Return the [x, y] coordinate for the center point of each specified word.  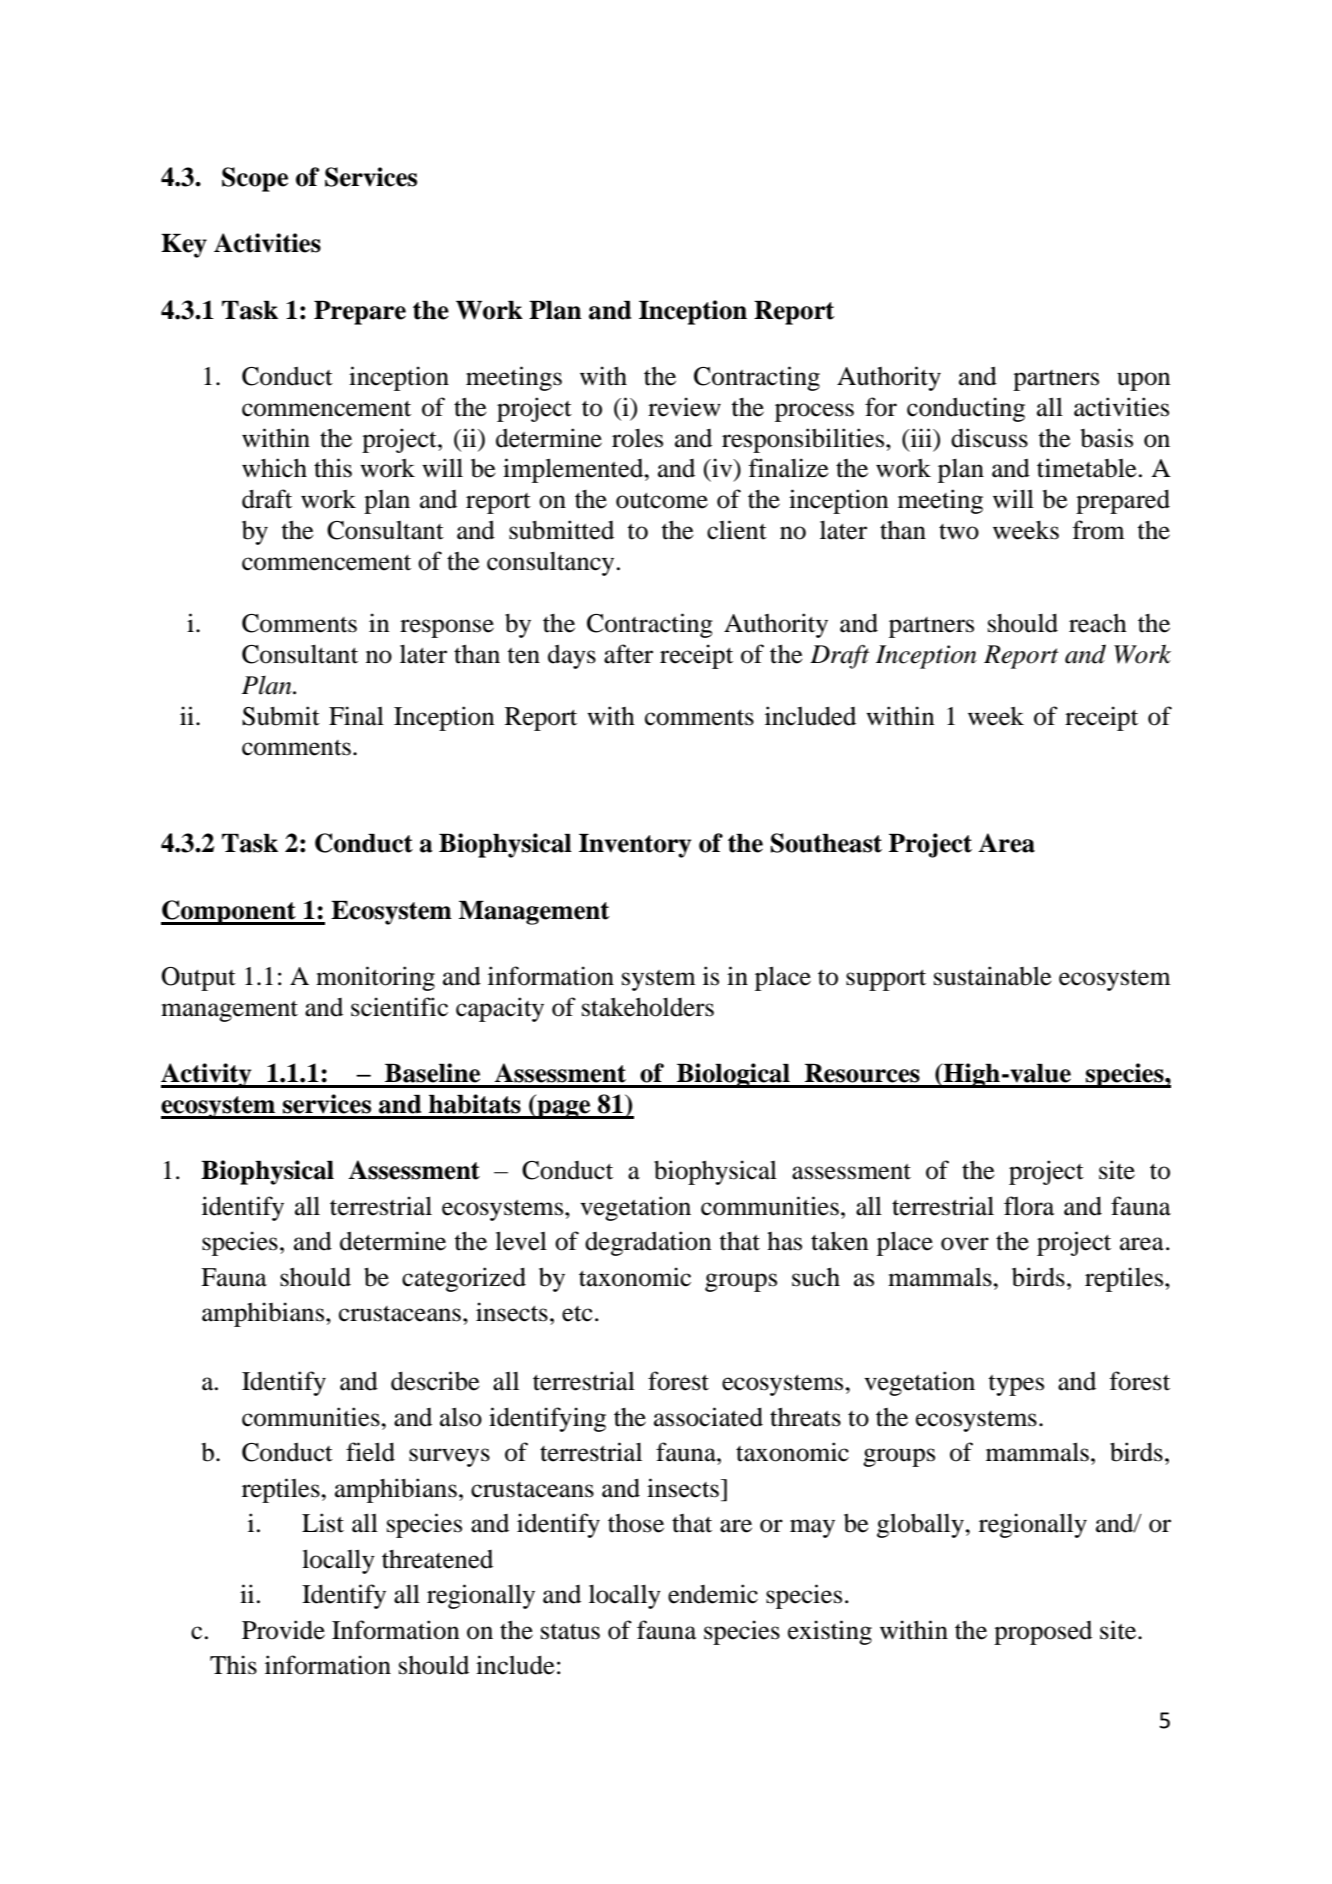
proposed [1043, 1633]
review [684, 407]
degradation [648, 1243]
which [274, 468]
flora [1029, 1206]
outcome [662, 501]
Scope [255, 179]
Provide [283, 1630]
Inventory [635, 846]
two [959, 532]
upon [1144, 381]
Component [229, 912]
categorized [464, 1279]
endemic [713, 1594]
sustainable [993, 976]
